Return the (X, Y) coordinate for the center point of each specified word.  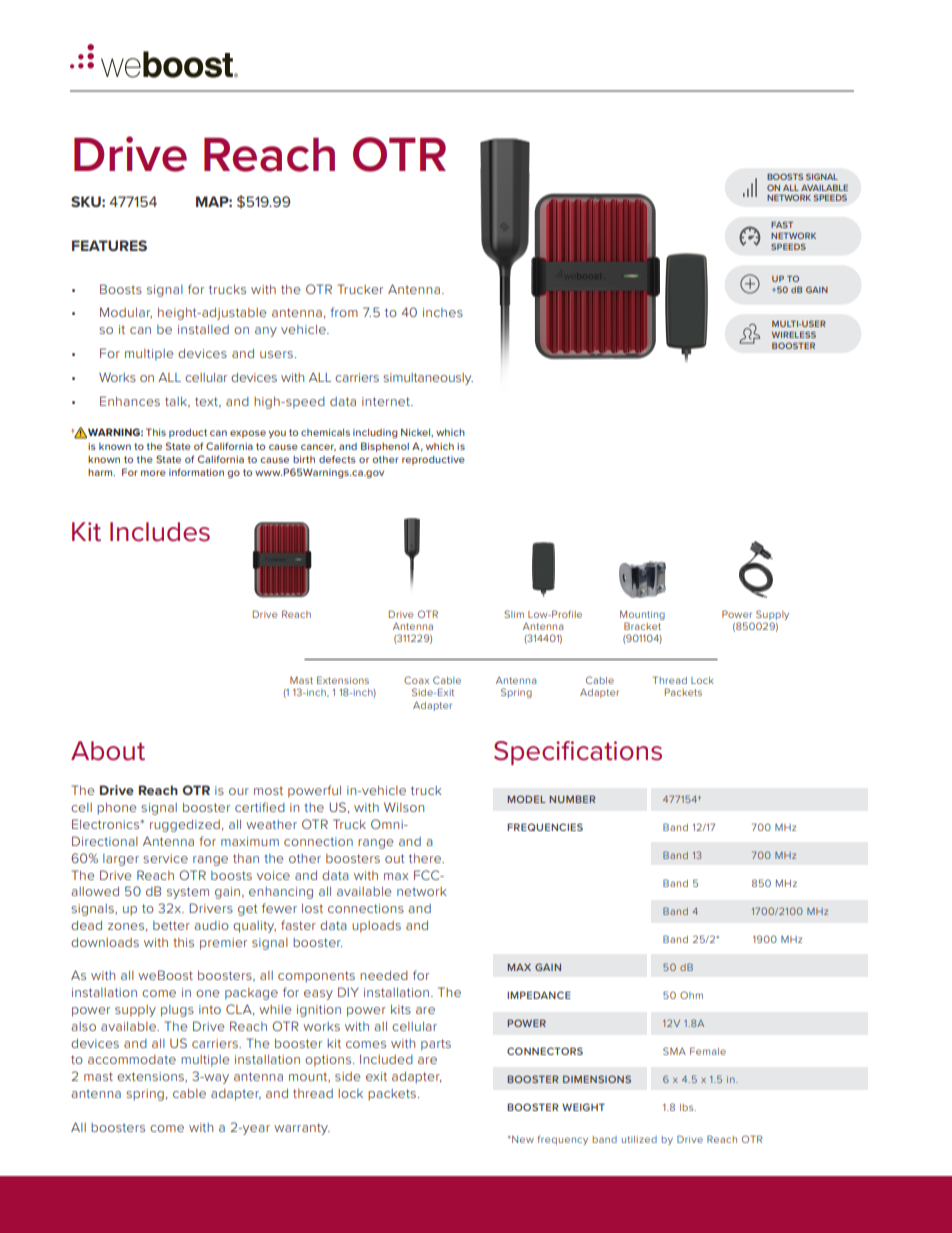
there (426, 858)
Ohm (691, 995)
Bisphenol (385, 447)
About (108, 751)
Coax (416, 680)
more (153, 473)
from (344, 312)
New (523, 1139)
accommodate (132, 1059)
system (188, 893)
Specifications (578, 753)
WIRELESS (794, 334)
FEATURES (109, 245)
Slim (514, 614)
